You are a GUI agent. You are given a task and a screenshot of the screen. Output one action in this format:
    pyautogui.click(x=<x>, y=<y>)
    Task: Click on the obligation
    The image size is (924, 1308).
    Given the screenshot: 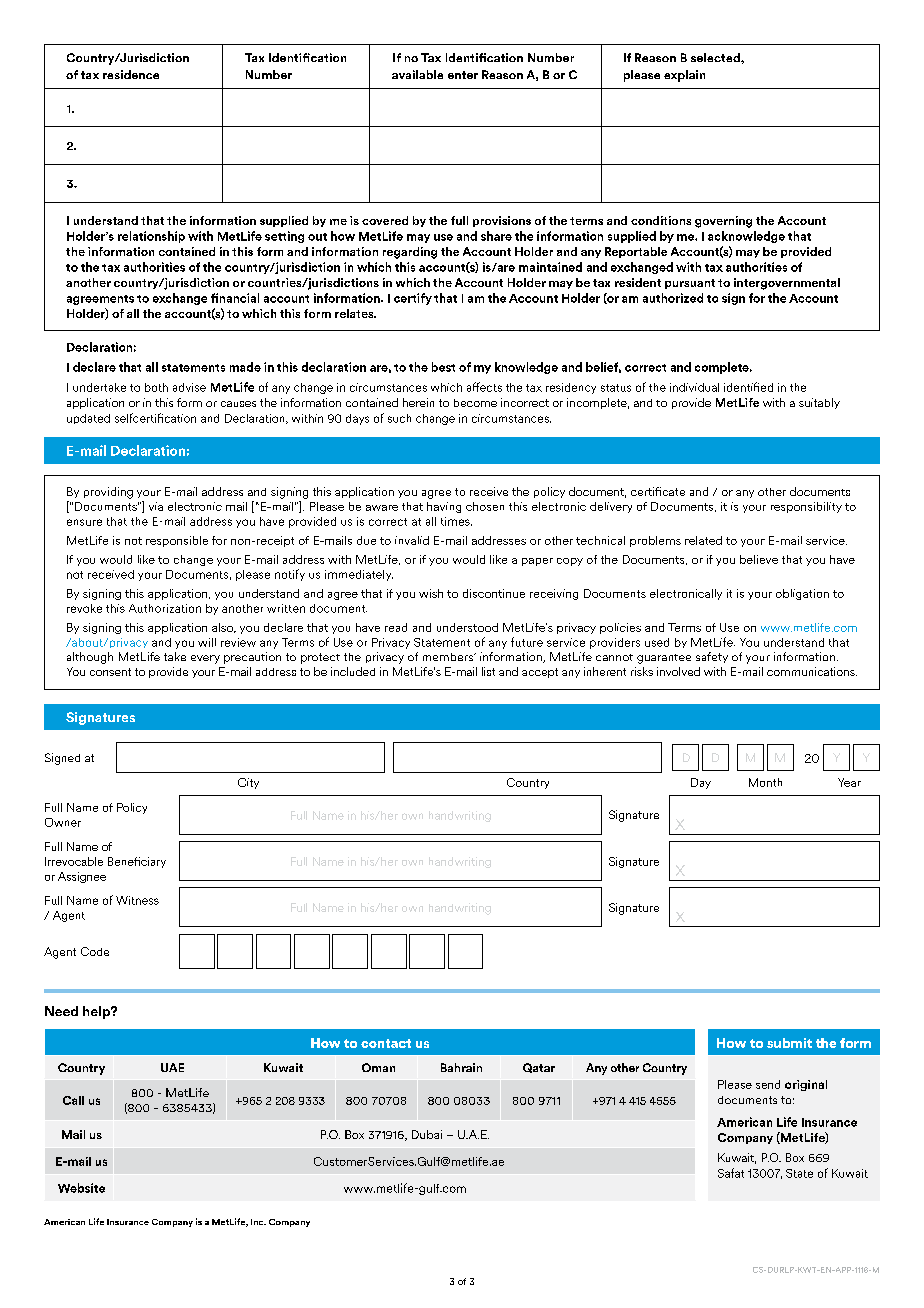 What is the action you would take?
    pyautogui.click(x=802, y=594)
